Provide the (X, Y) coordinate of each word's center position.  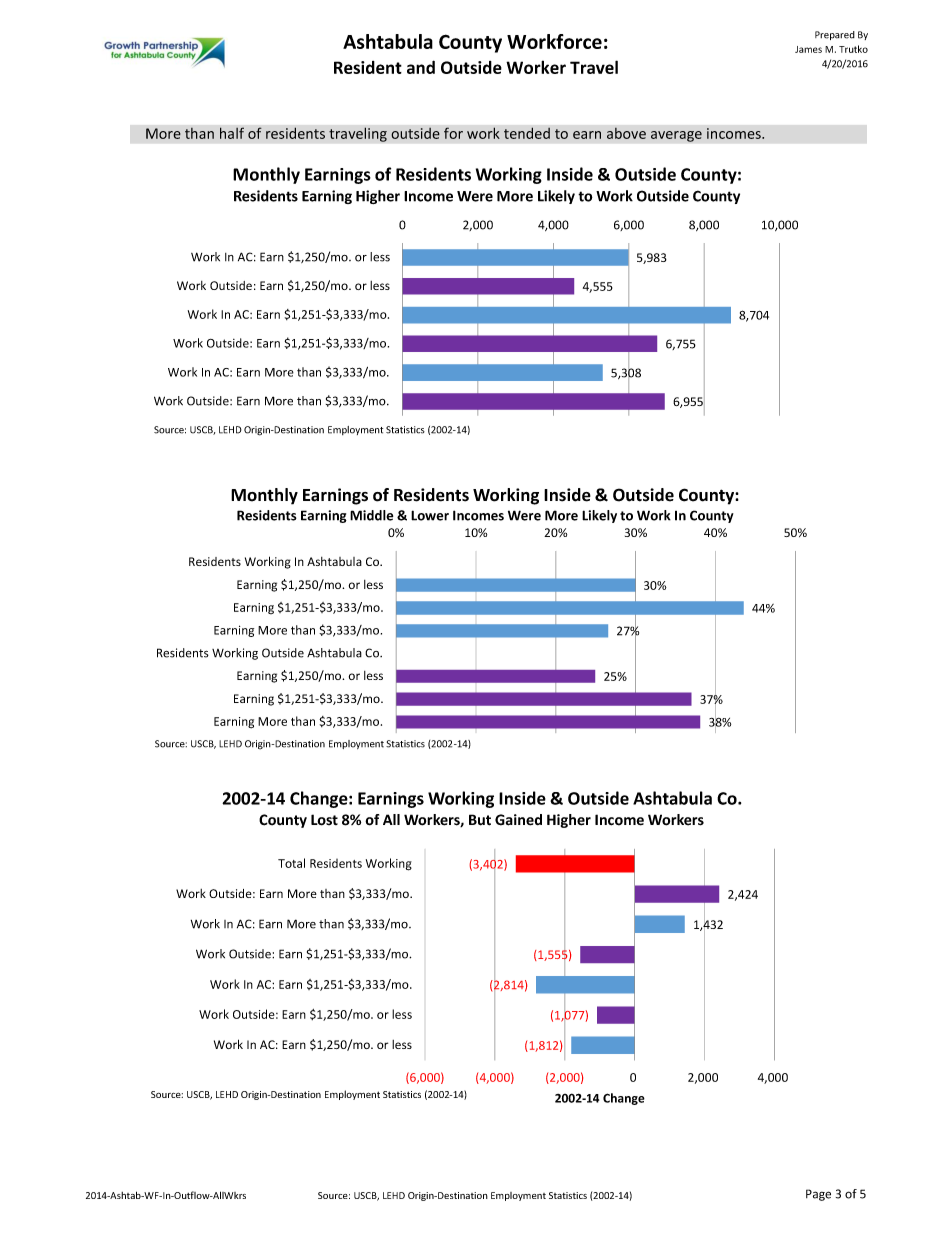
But (480, 820)
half (232, 133)
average (676, 136)
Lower (430, 515)
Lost (324, 820)
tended (527, 133)
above (626, 133)
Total (291, 863)
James (808, 49)
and (421, 67)
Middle (371, 515)
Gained (518, 820)
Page (818, 1195)
